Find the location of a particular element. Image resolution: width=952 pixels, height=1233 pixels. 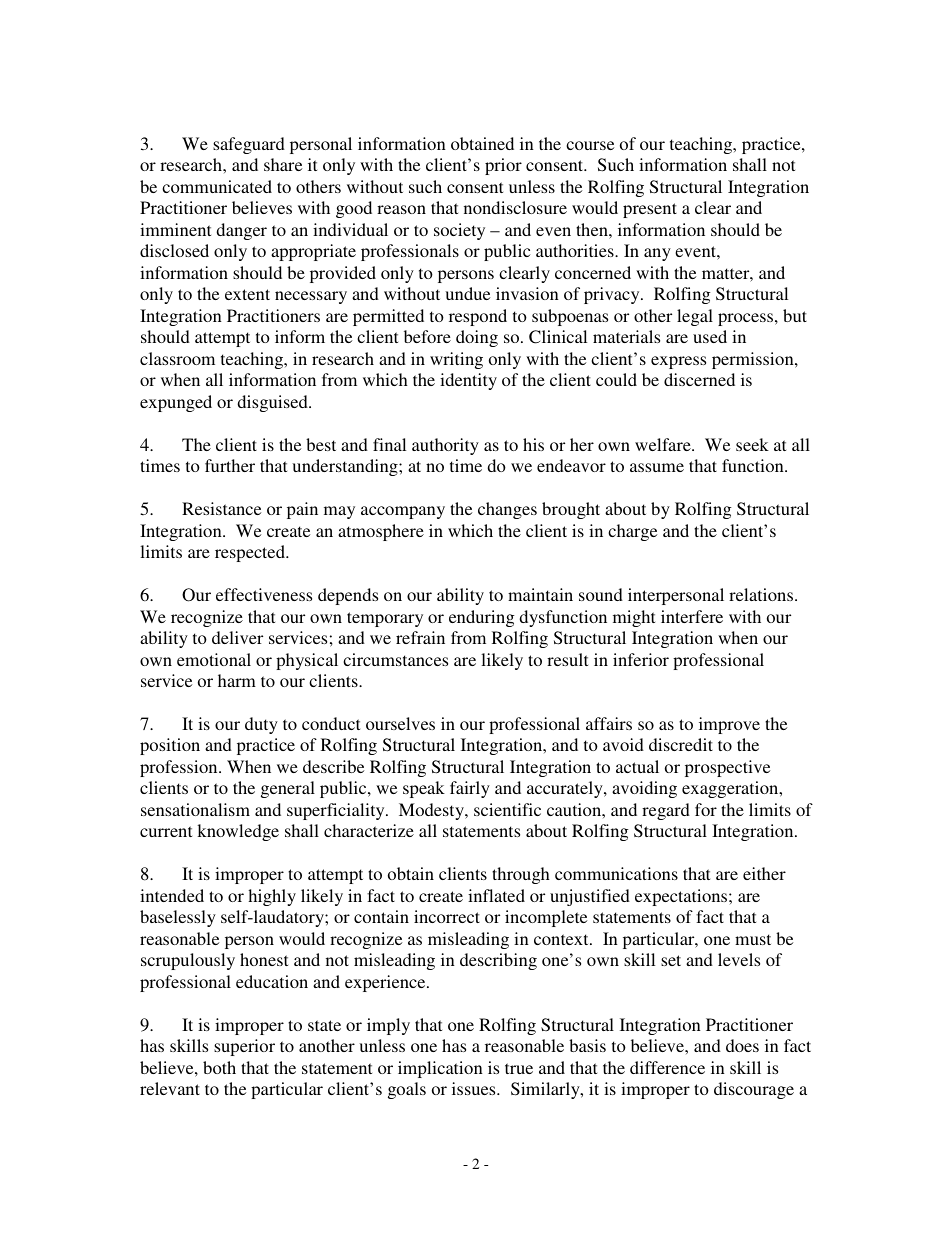

scientific is located at coordinates (507, 809).
